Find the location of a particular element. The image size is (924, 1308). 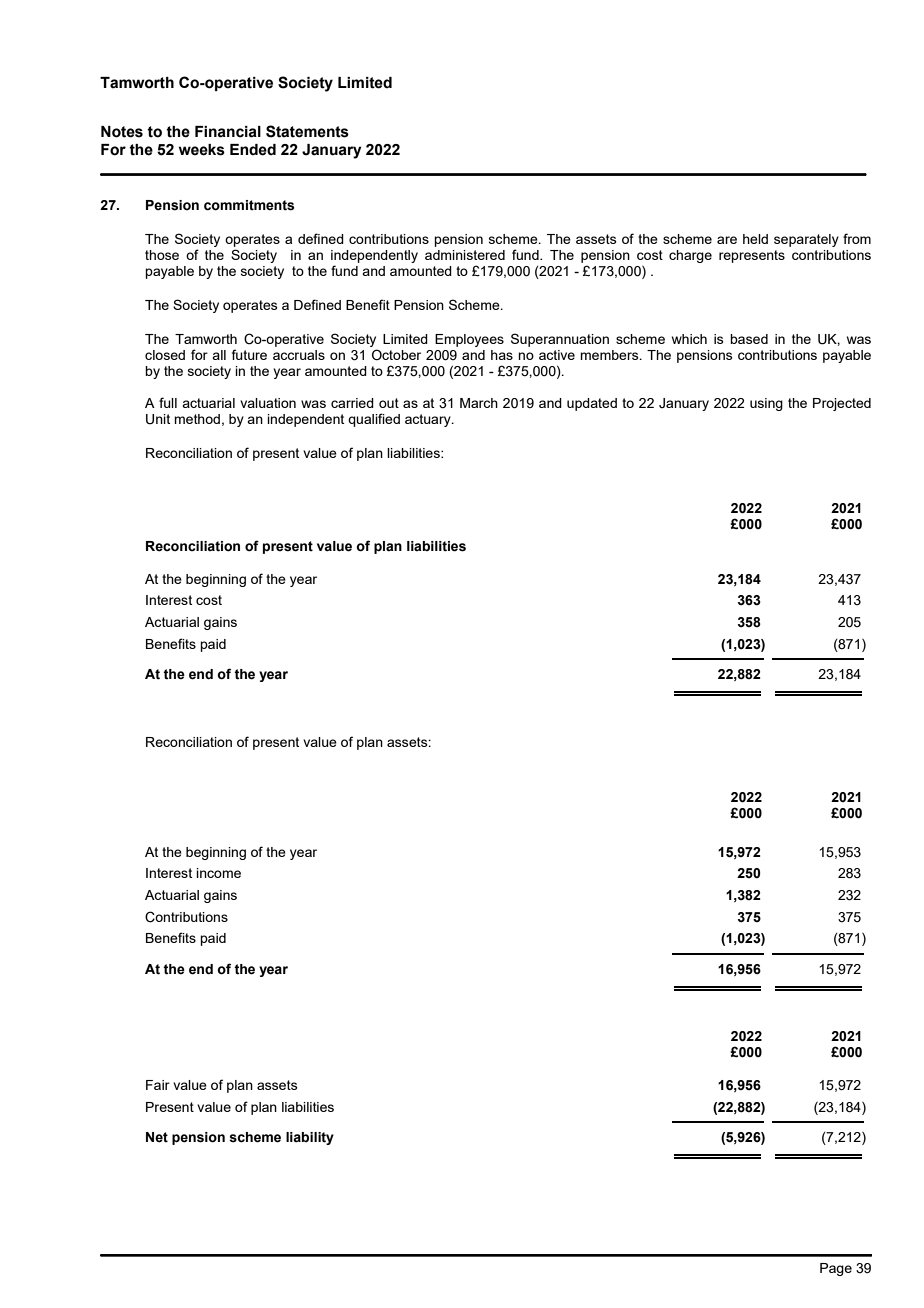

weeks is located at coordinates (202, 150).
